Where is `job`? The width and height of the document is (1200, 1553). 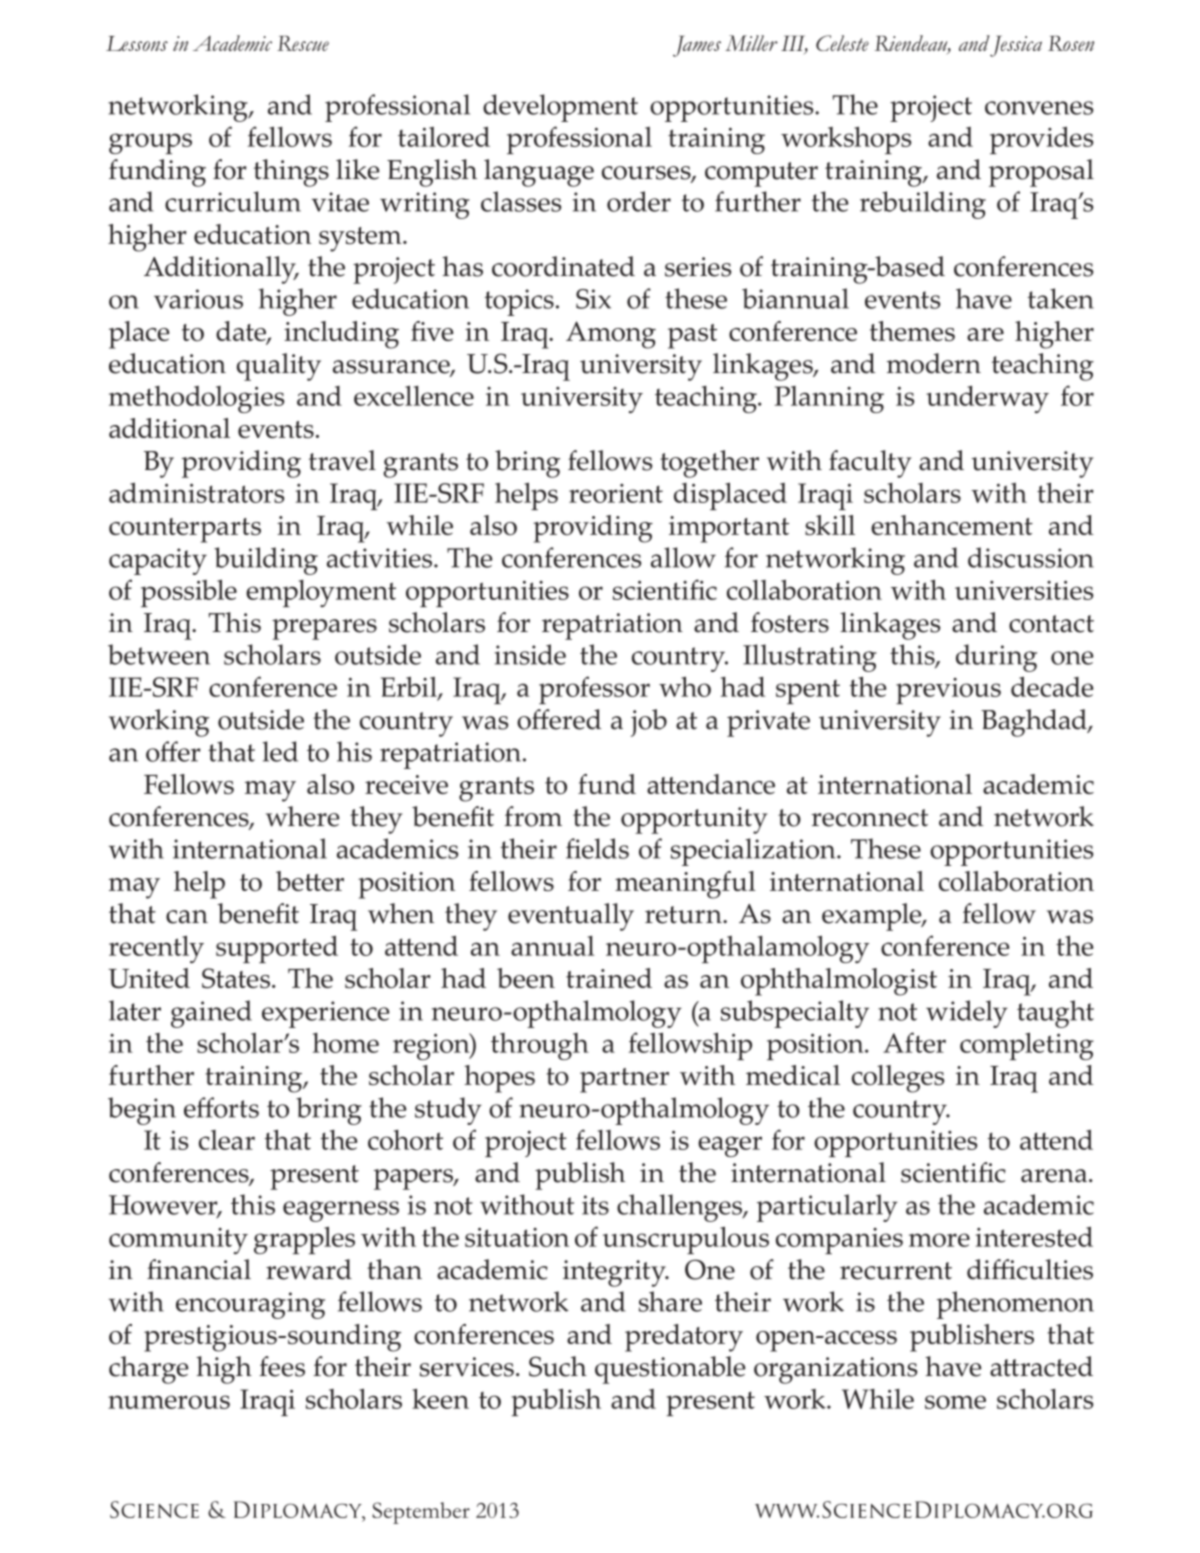
job is located at coordinates (649, 723).
